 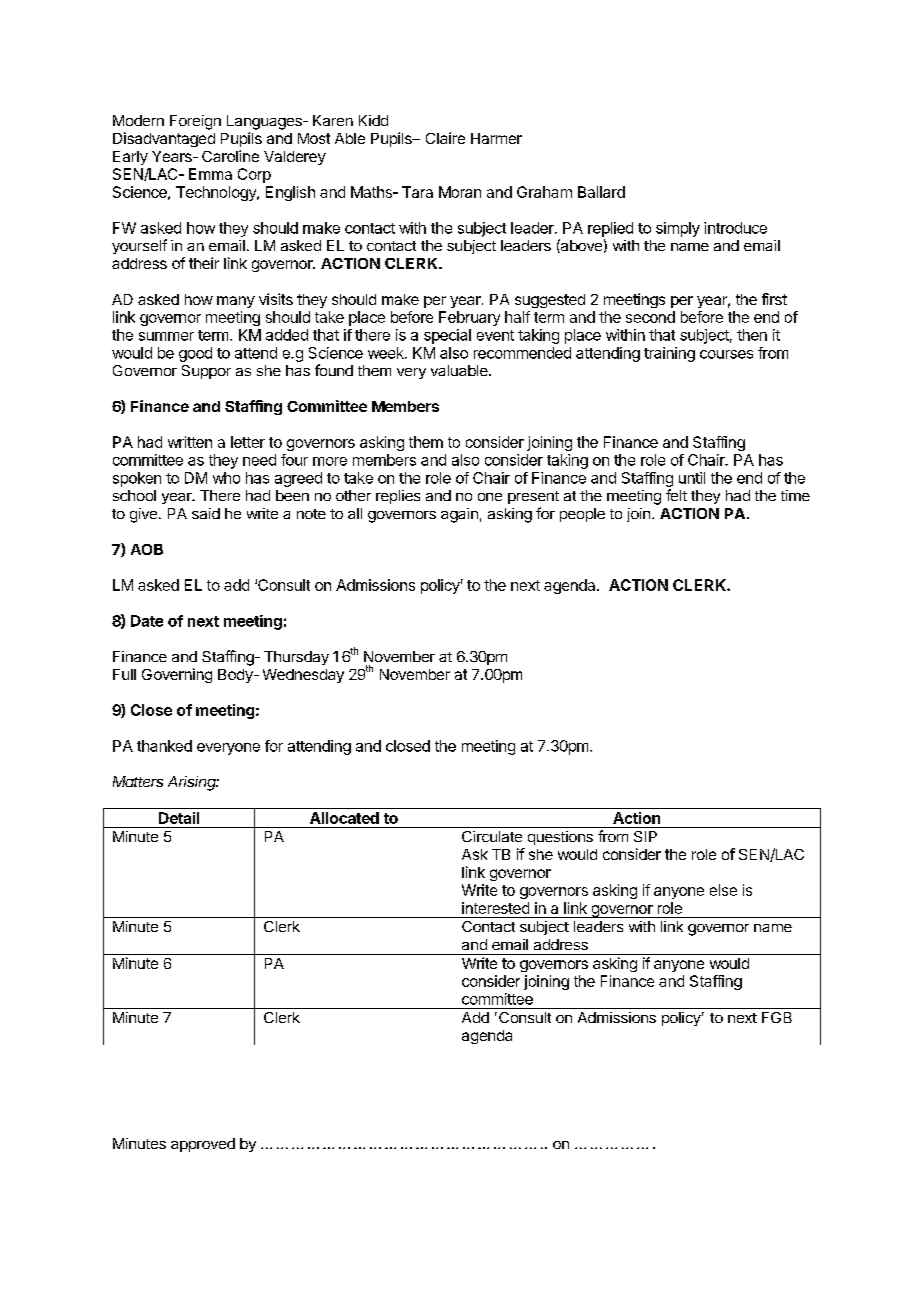 I want to click on felt, so click(x=676, y=495).
